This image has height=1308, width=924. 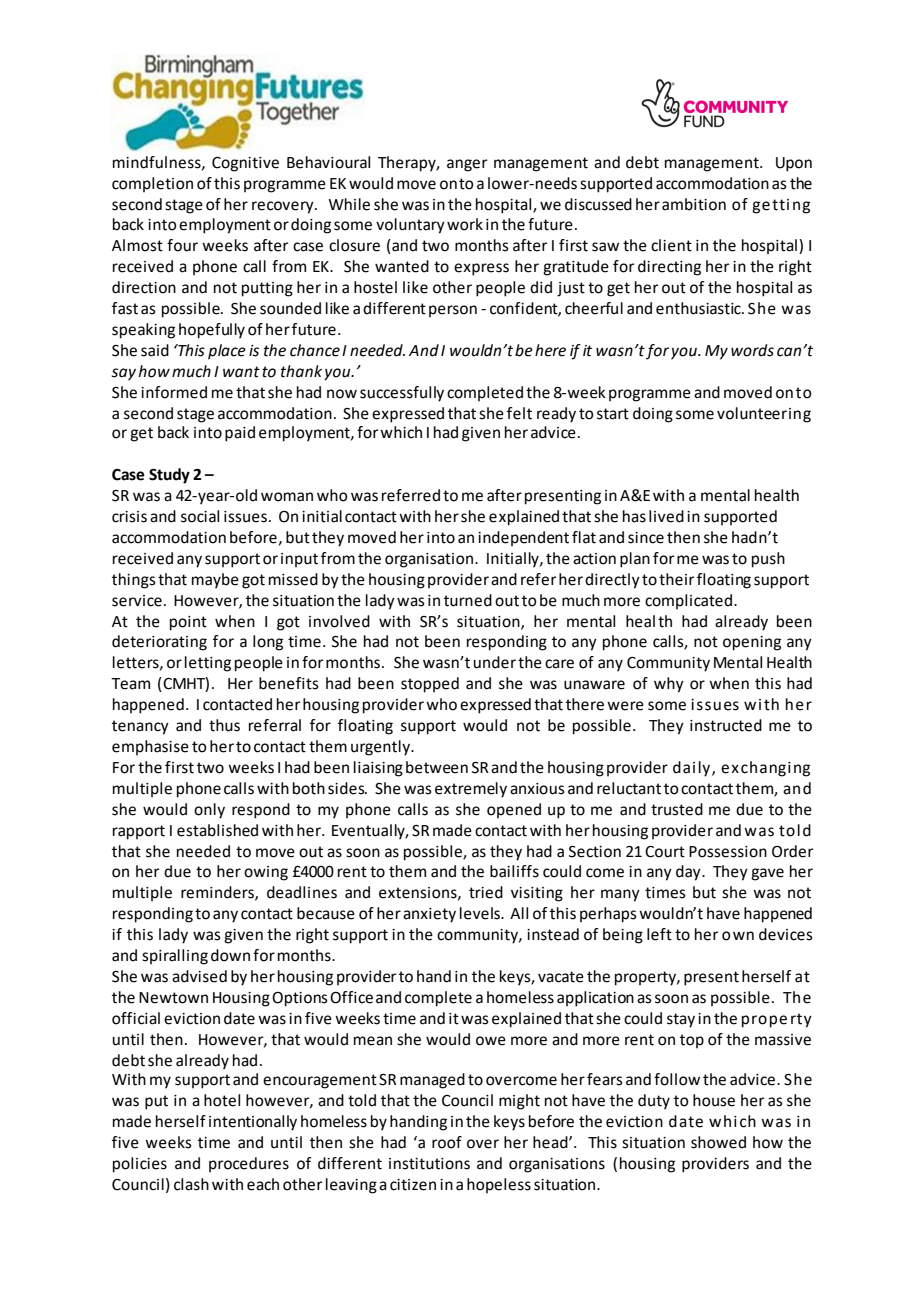 What do you see at coordinates (208, 664) in the image?
I see `letting` at bounding box center [208, 664].
